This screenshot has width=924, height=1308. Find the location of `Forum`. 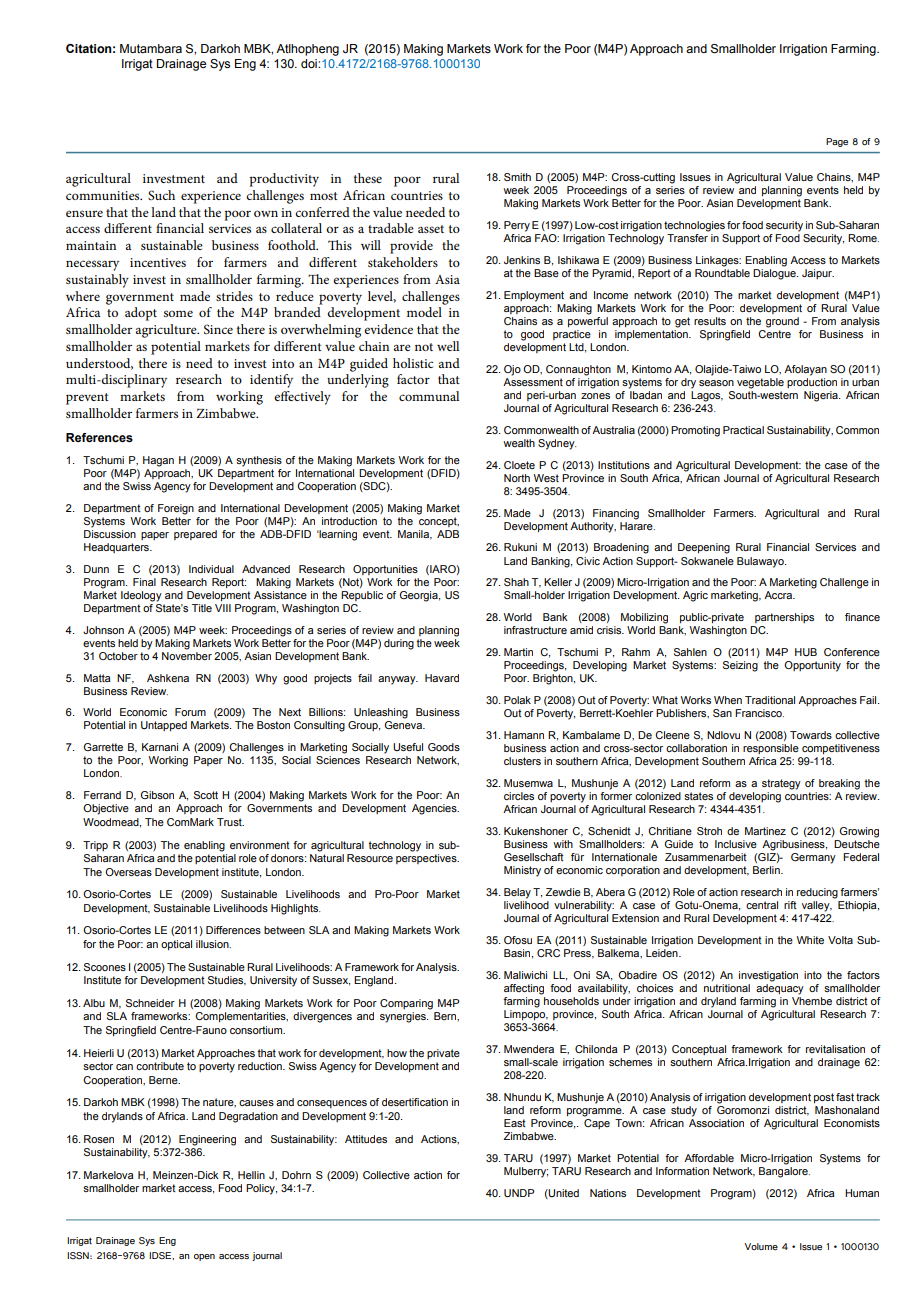

Forum is located at coordinates (190, 712).
